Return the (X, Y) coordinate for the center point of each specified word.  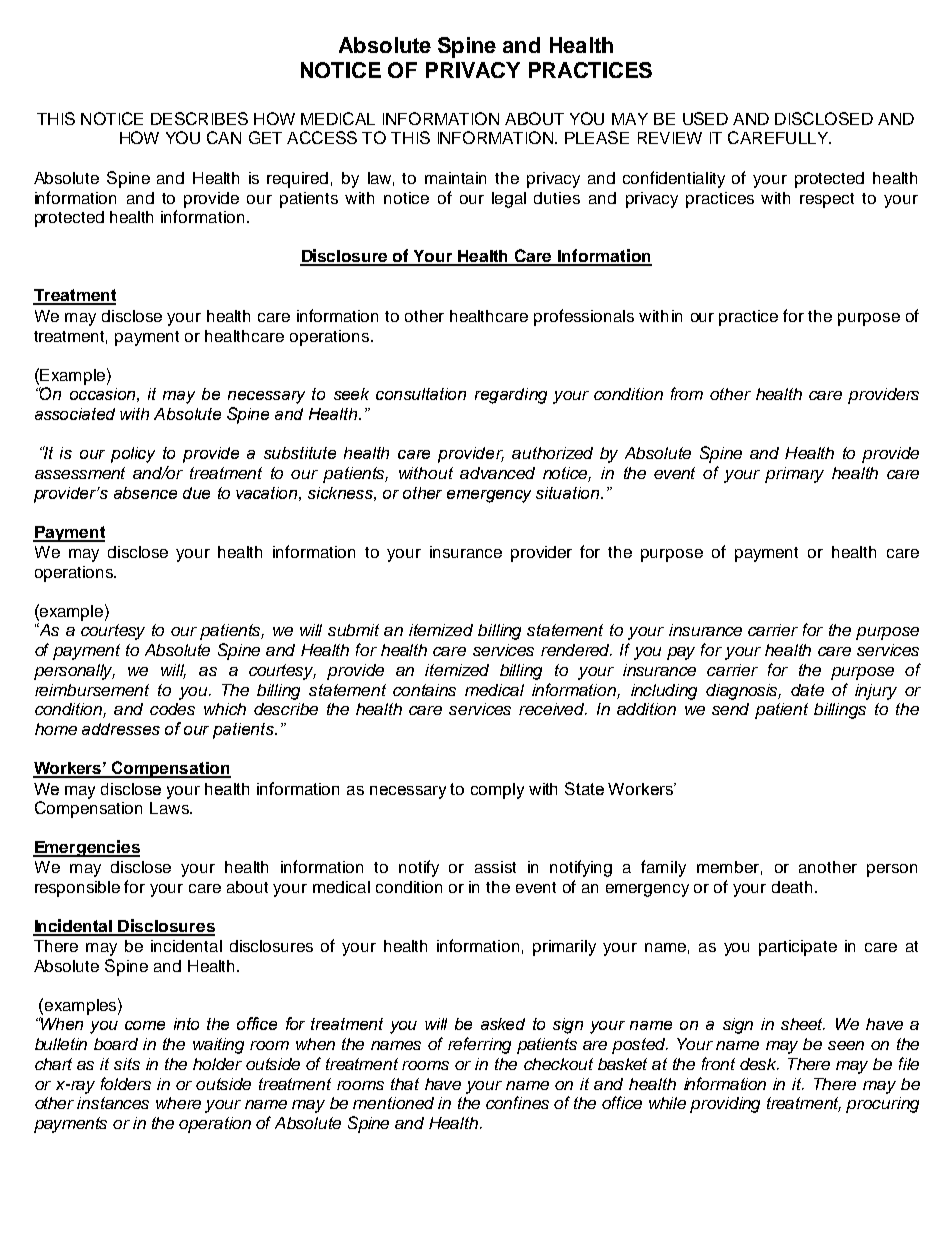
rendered (576, 650)
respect (827, 200)
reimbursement (92, 690)
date (807, 690)
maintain (455, 178)
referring (479, 1045)
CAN (224, 137)
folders (126, 1083)
